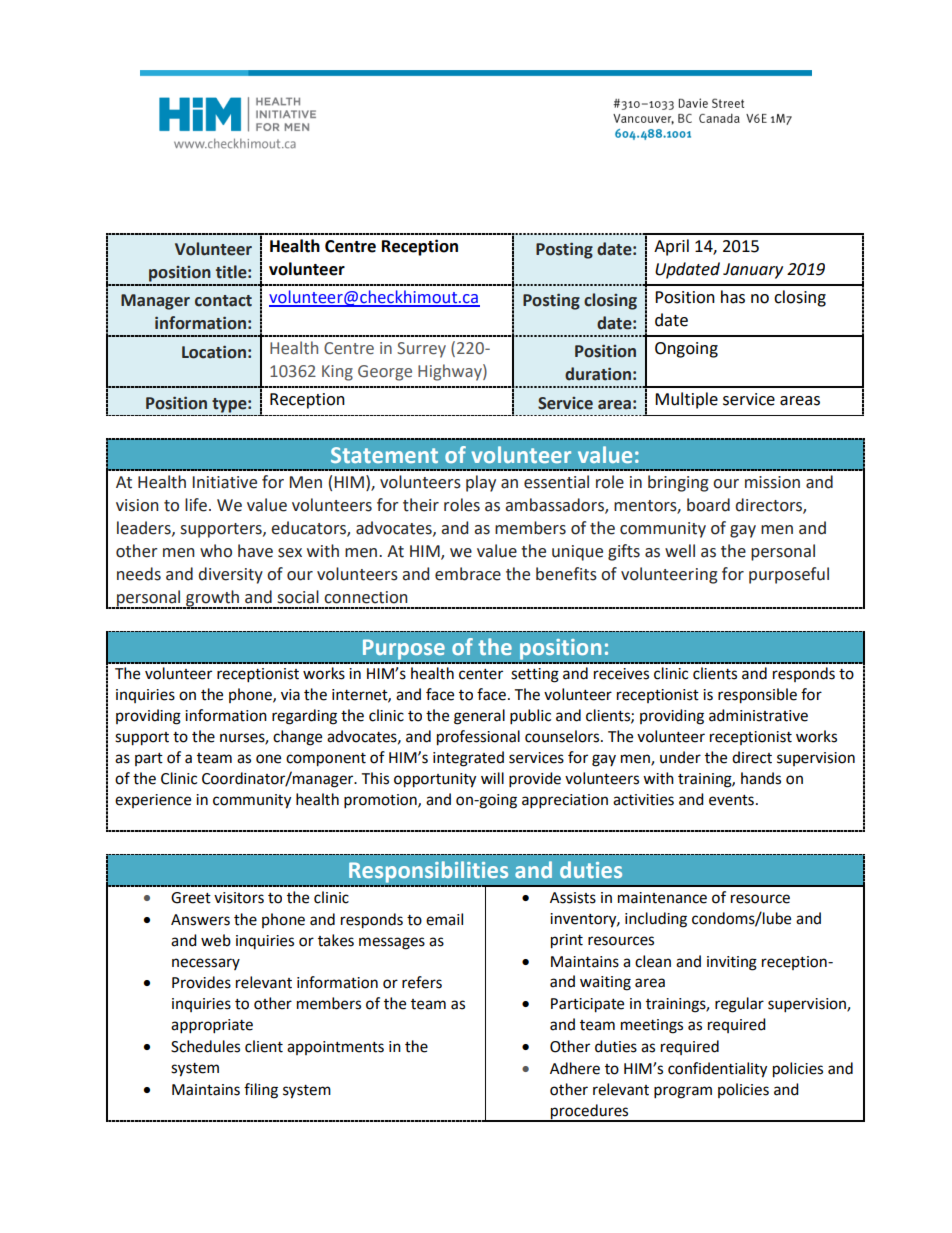 This image has height=1233, width=952. What do you see at coordinates (239, 898) in the image?
I see `visitors` at bounding box center [239, 898].
